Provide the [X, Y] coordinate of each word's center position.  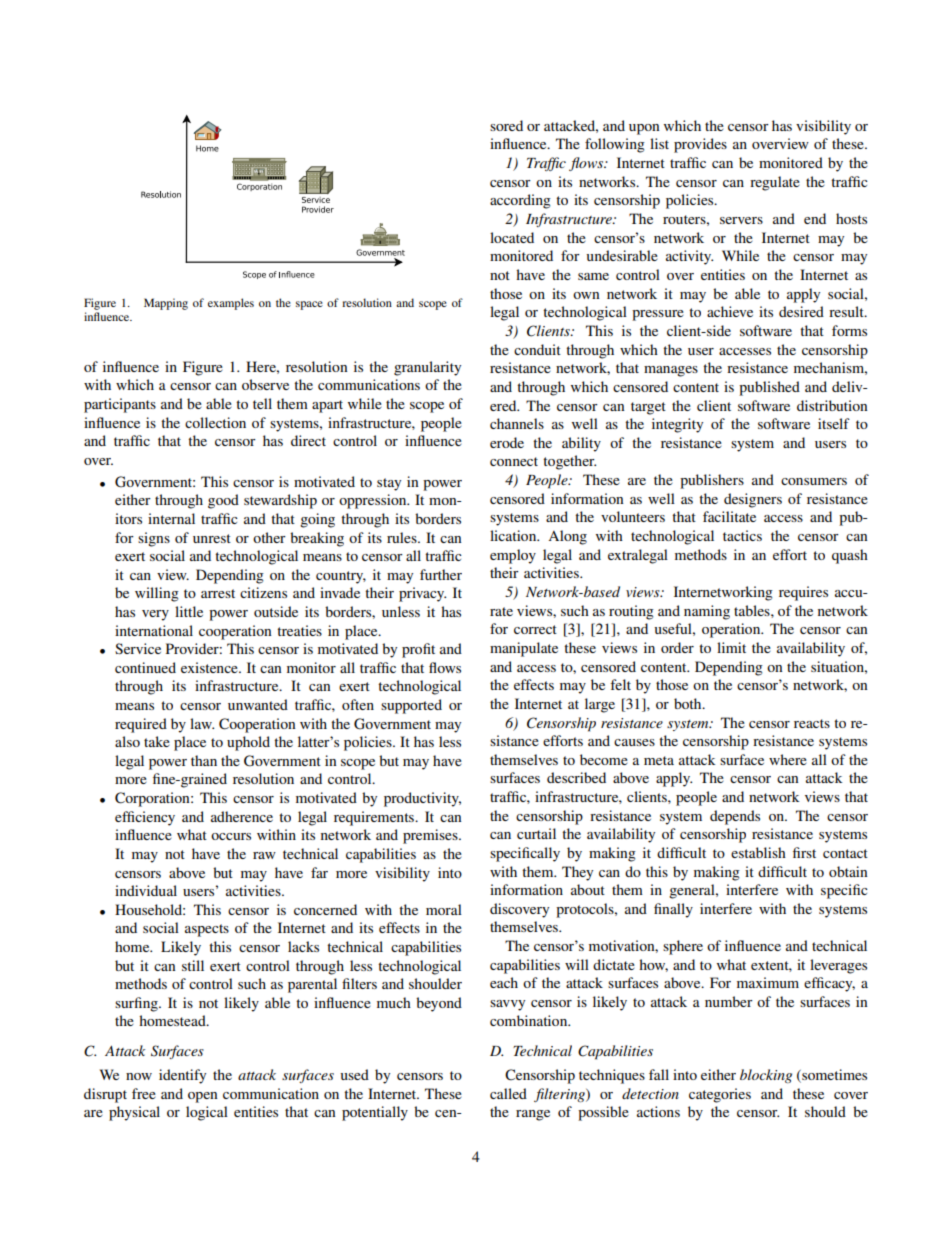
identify [182, 1076]
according [520, 201]
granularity [427, 368]
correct [535, 629]
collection [215, 422]
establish [758, 852]
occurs [231, 836]
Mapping [166, 304]
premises [431, 836]
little [189, 611]
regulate [775, 183]
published [769, 388]
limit [731, 647]
